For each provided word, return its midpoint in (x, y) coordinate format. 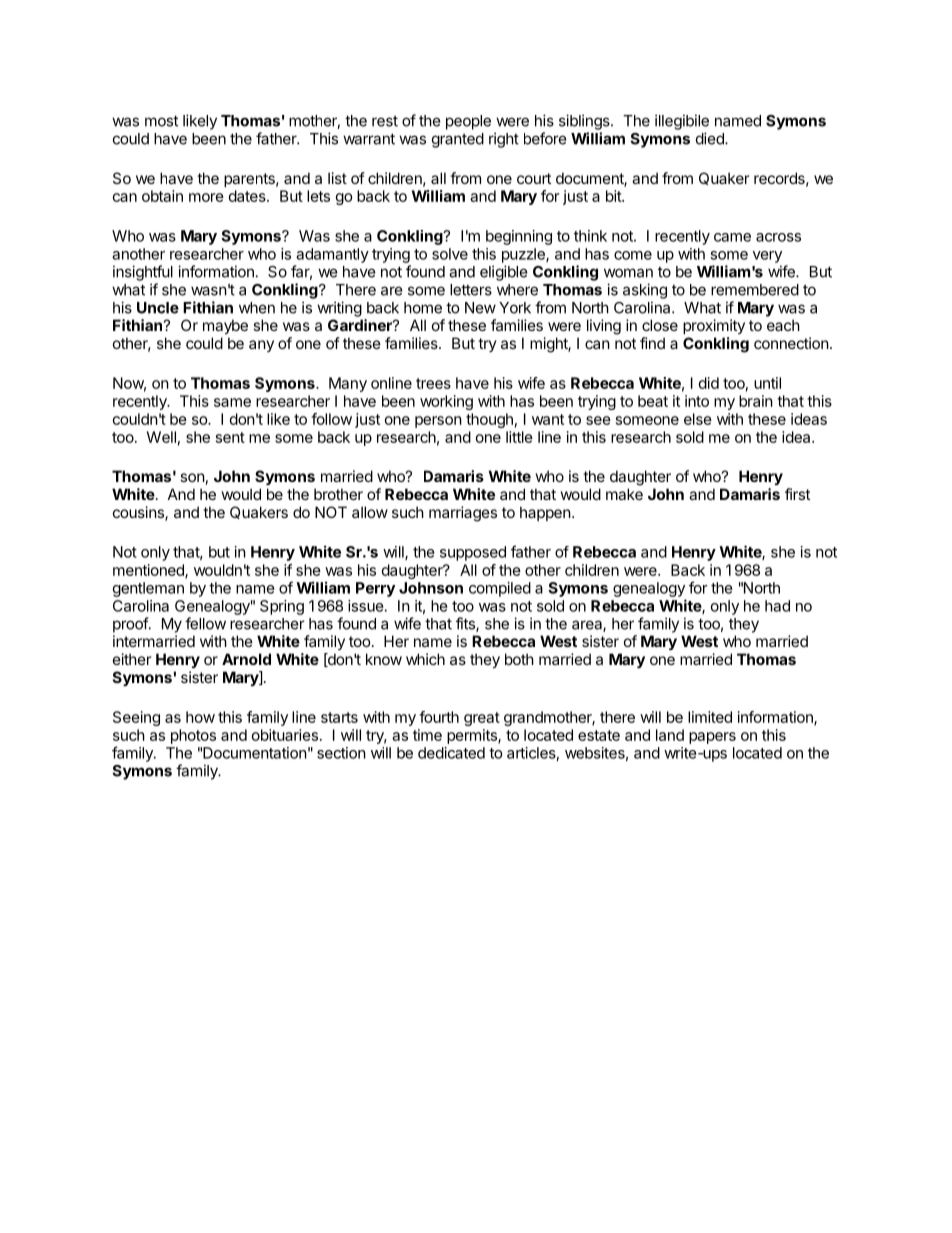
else (698, 419)
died (711, 138)
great (482, 719)
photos (193, 736)
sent (230, 437)
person (438, 422)
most (161, 121)
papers (712, 738)
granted (458, 140)
